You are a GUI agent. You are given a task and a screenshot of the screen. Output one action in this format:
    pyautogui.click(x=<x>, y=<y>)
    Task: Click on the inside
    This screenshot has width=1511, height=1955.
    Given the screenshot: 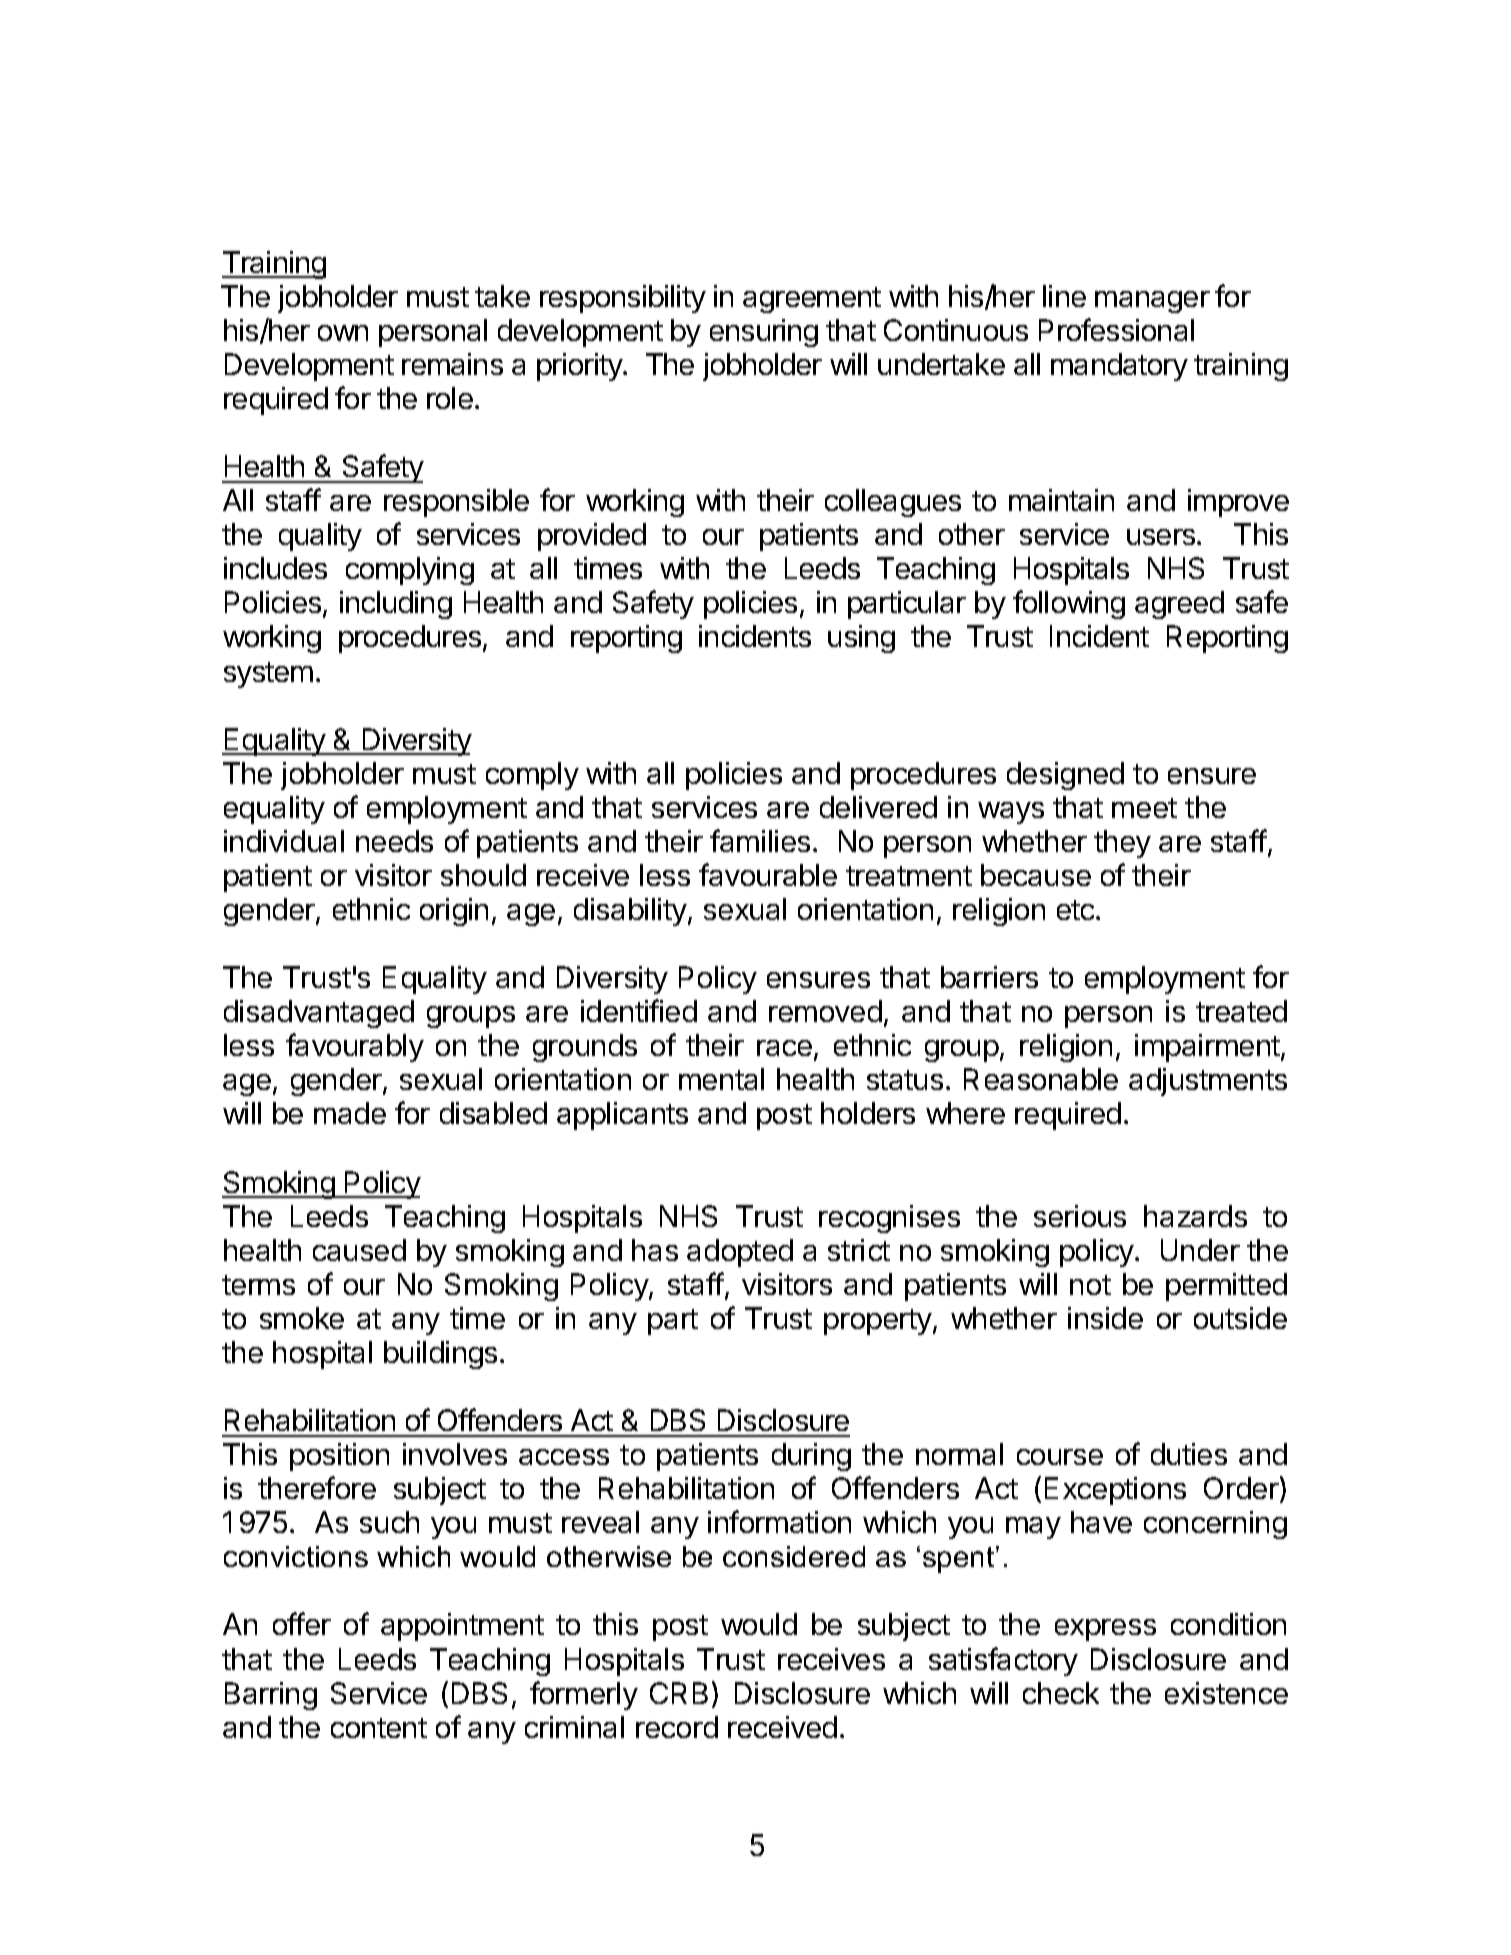 What is the action you would take?
    pyautogui.click(x=1105, y=1318)
